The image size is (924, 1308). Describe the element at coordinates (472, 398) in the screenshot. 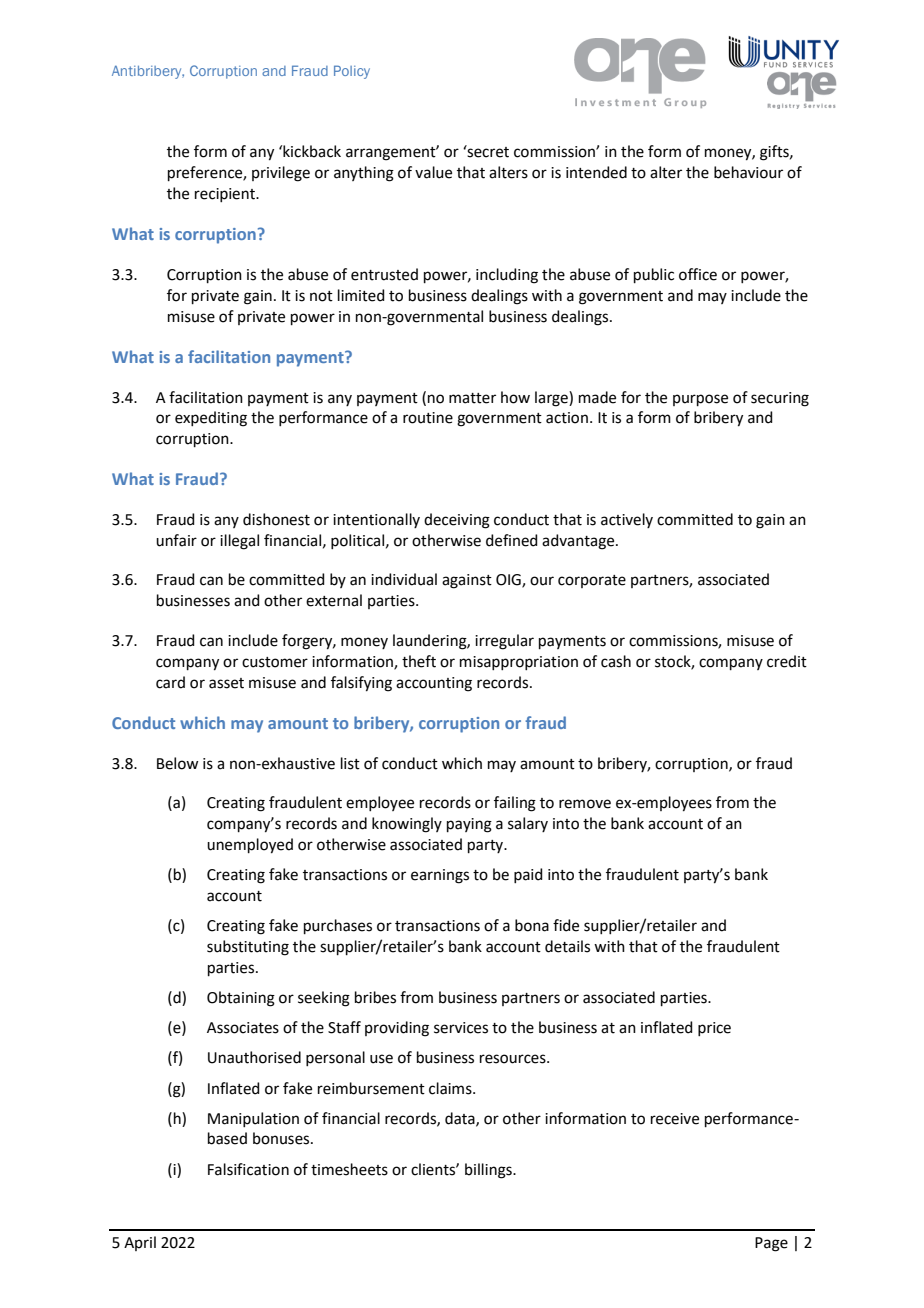

I see `matter` at that location.
